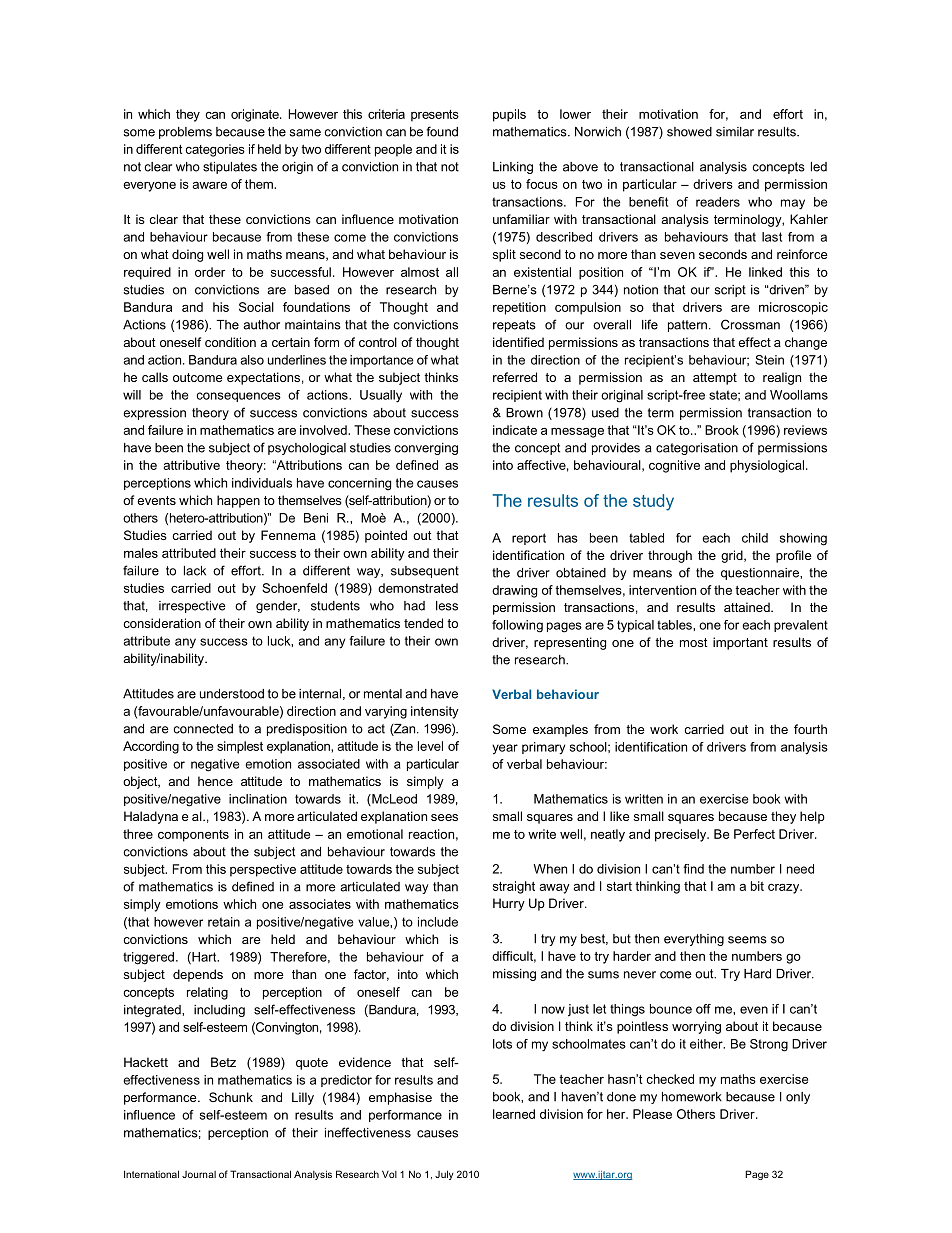 The image size is (952, 1233). I want to click on lack, so click(195, 571).
